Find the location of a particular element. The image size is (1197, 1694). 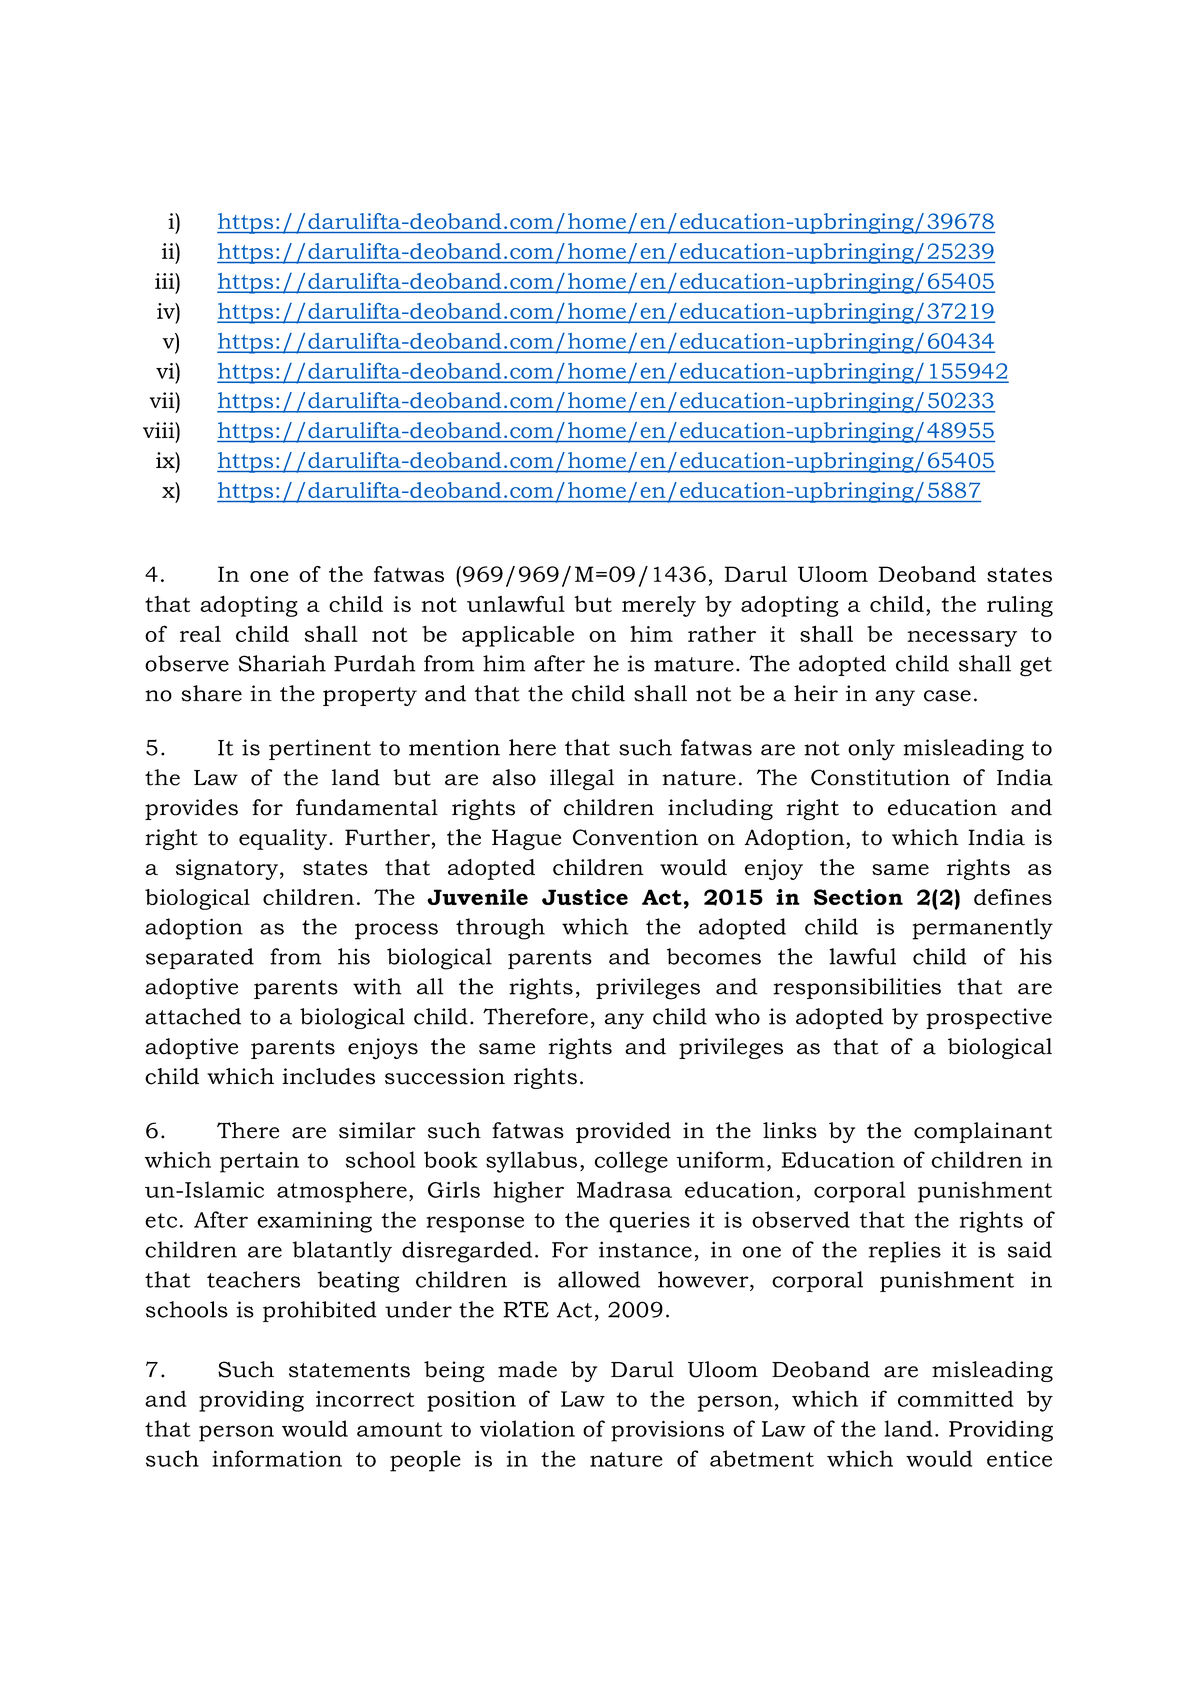

provisions is located at coordinates (667, 1431).
